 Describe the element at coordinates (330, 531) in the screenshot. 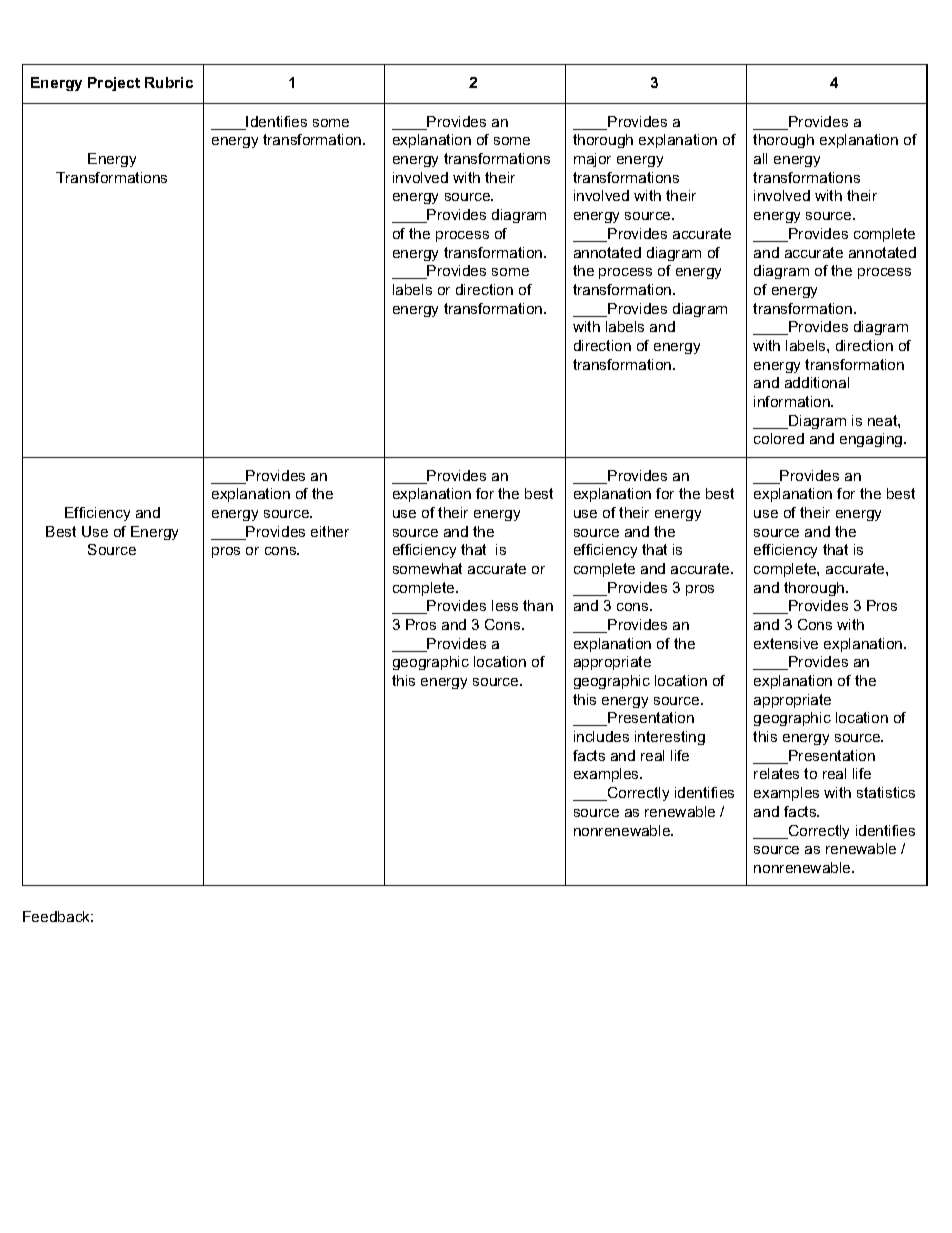

I see `either` at that location.
